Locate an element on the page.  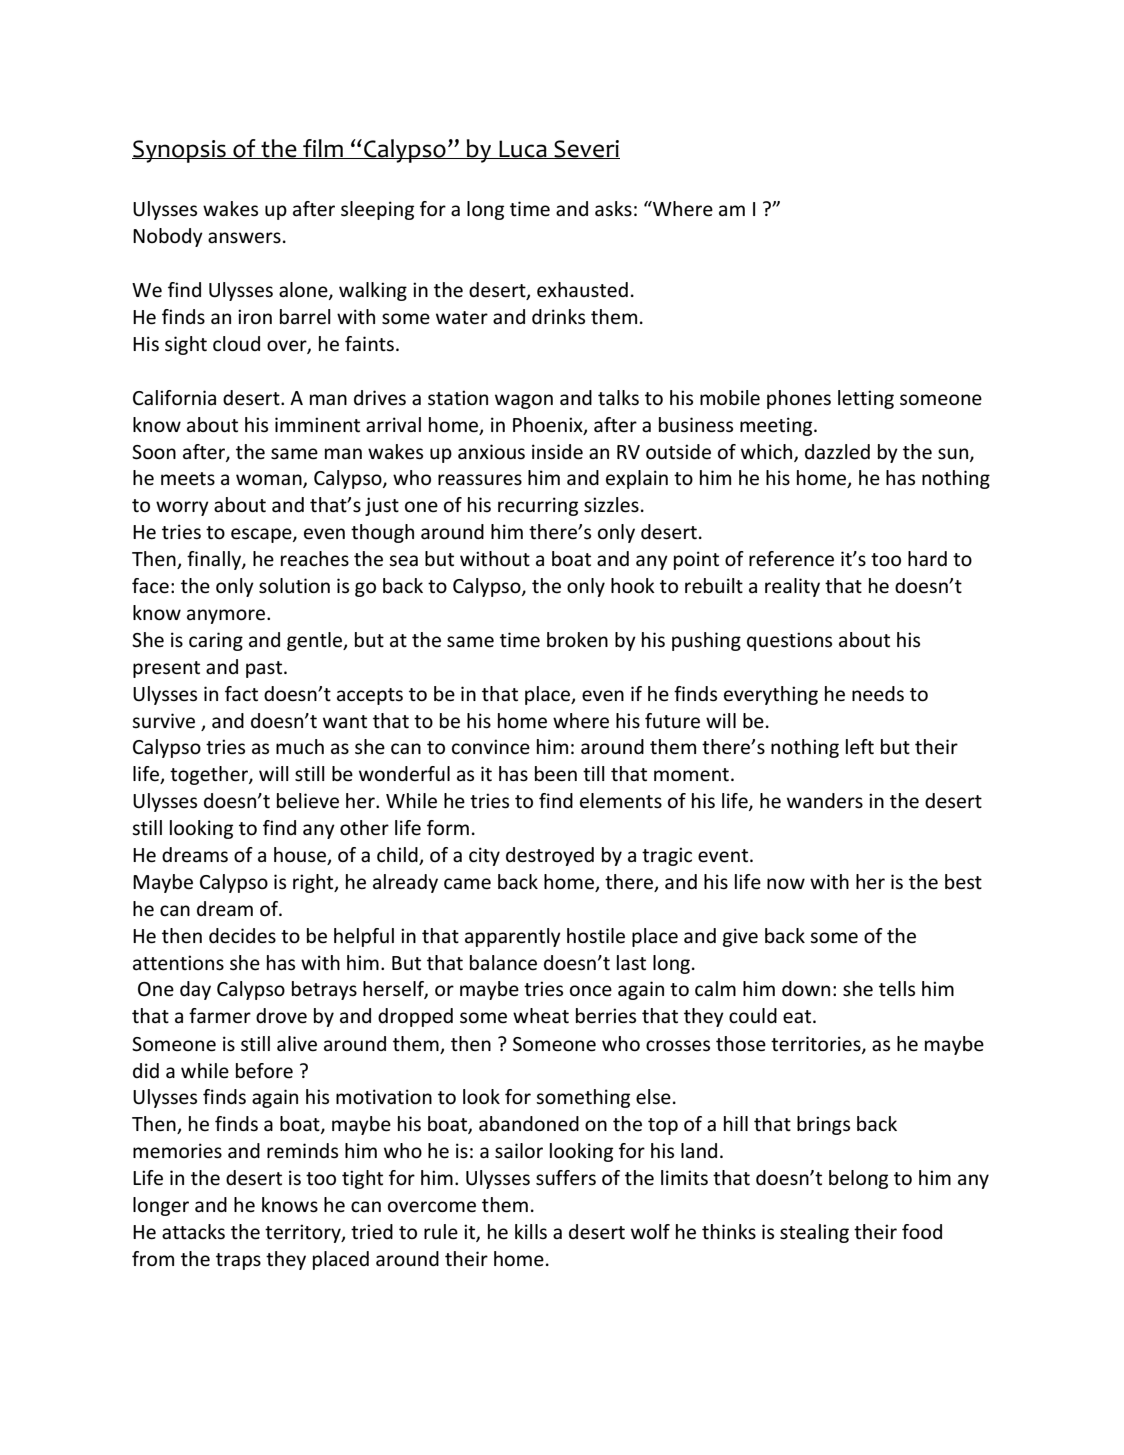
escape is located at coordinates (262, 535).
